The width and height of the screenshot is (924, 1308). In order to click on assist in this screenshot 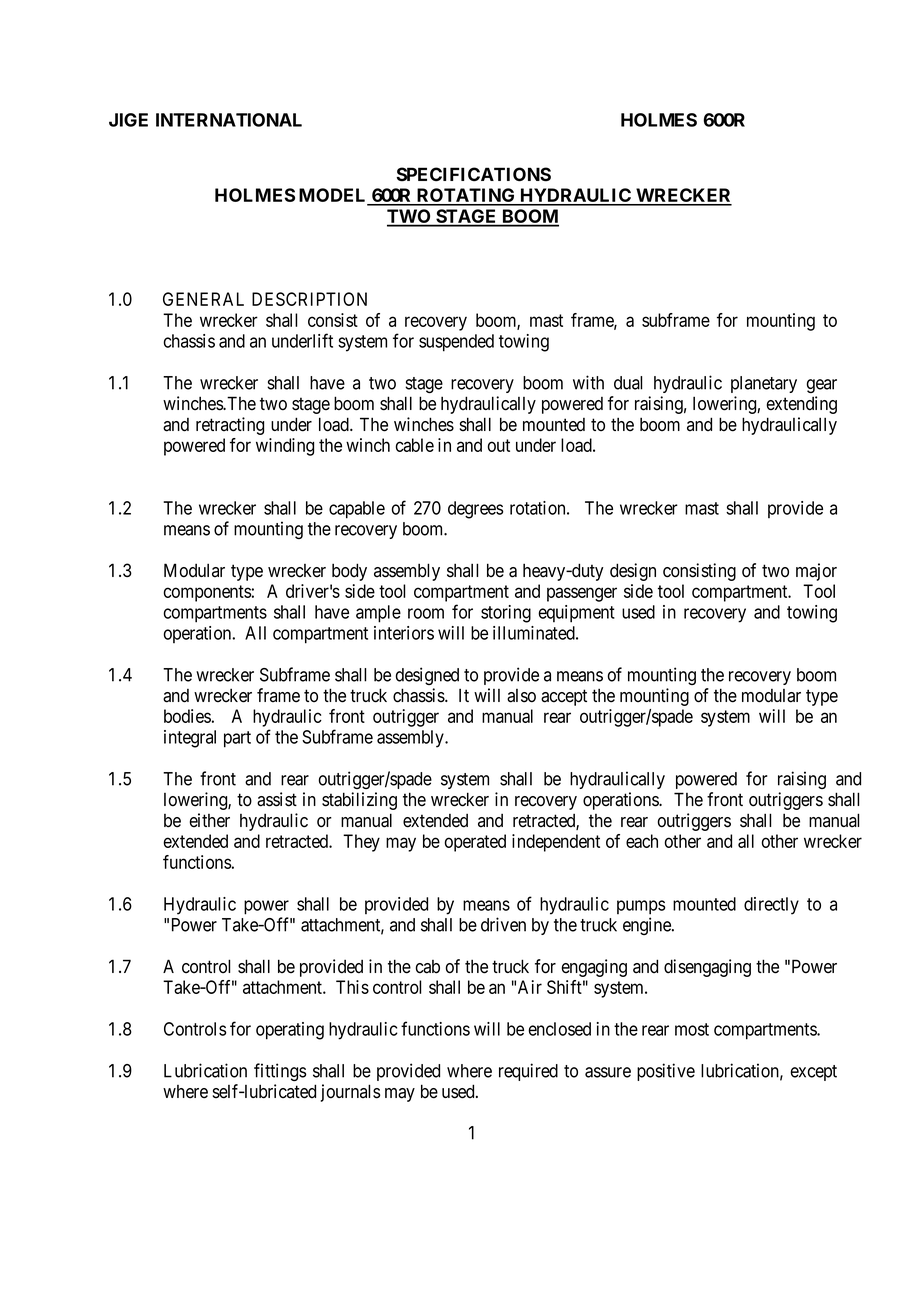, I will do `click(277, 799)`.
